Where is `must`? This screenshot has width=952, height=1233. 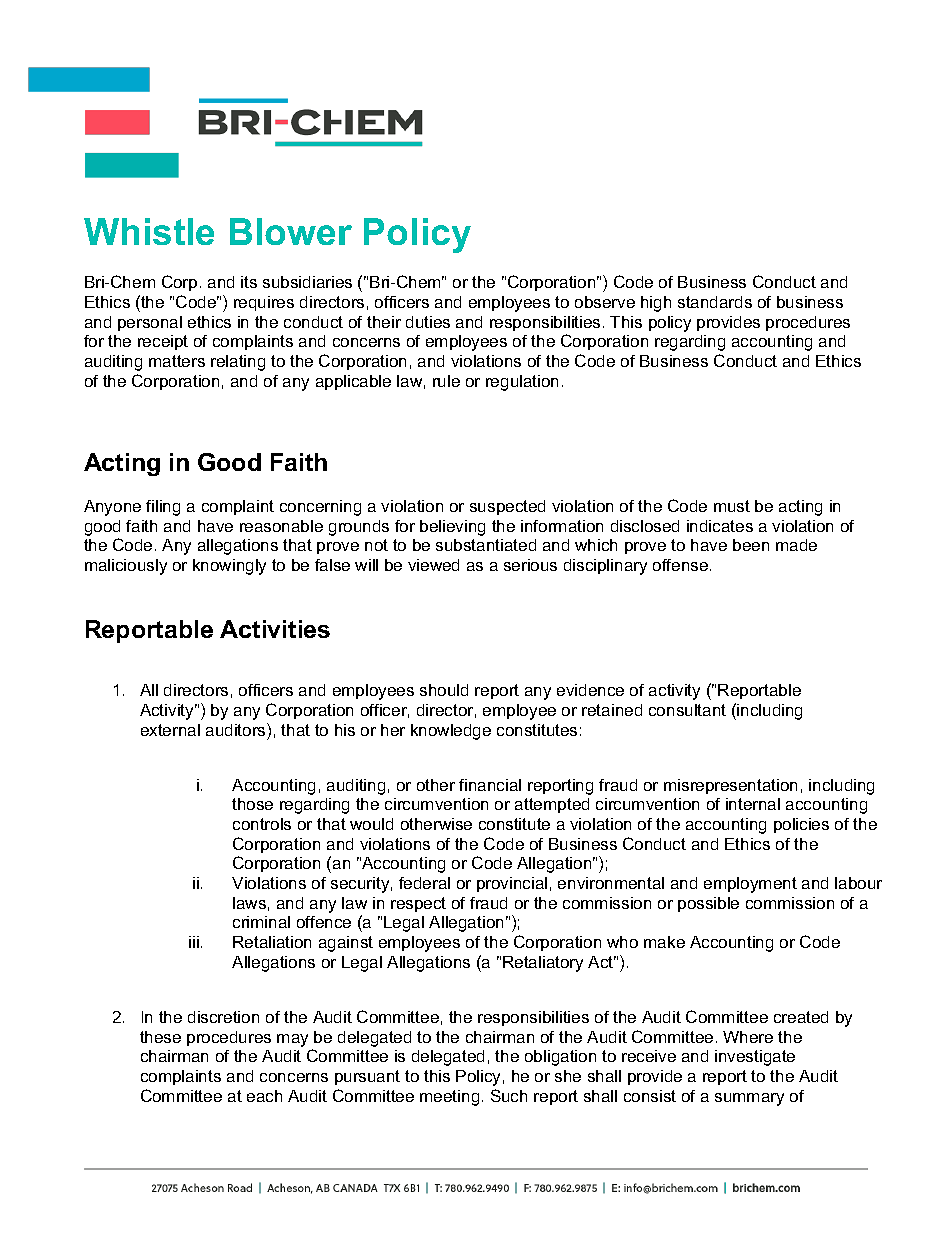
must is located at coordinates (732, 506).
